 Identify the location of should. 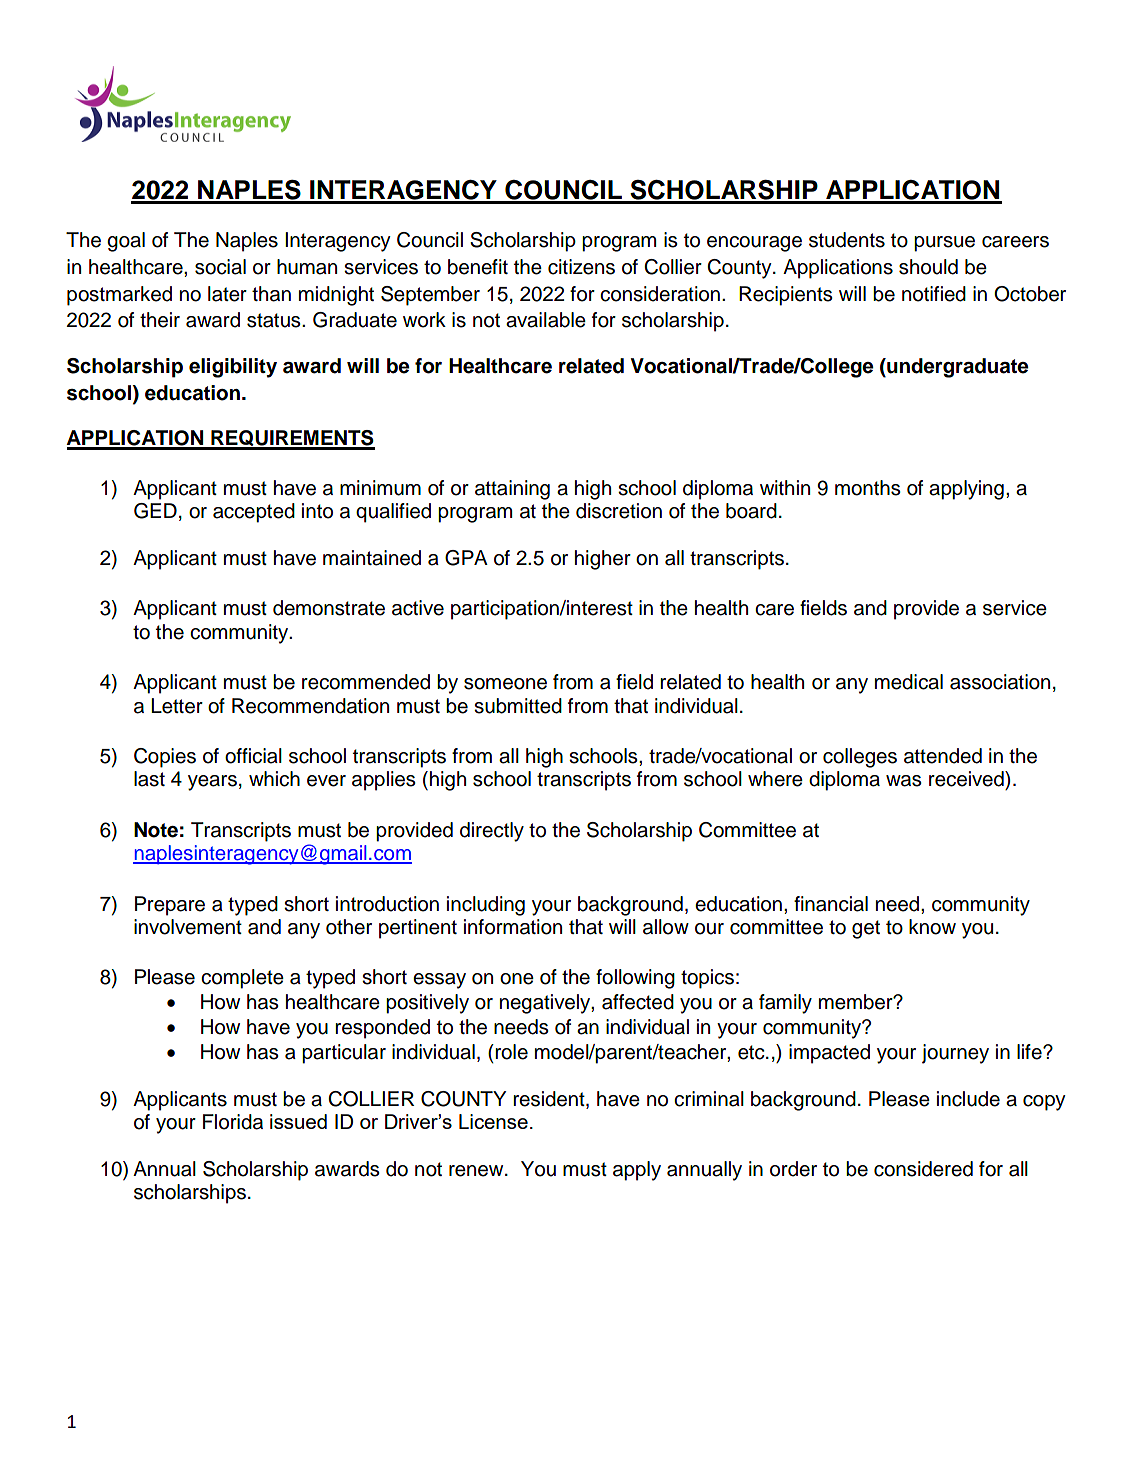
(928, 267).
